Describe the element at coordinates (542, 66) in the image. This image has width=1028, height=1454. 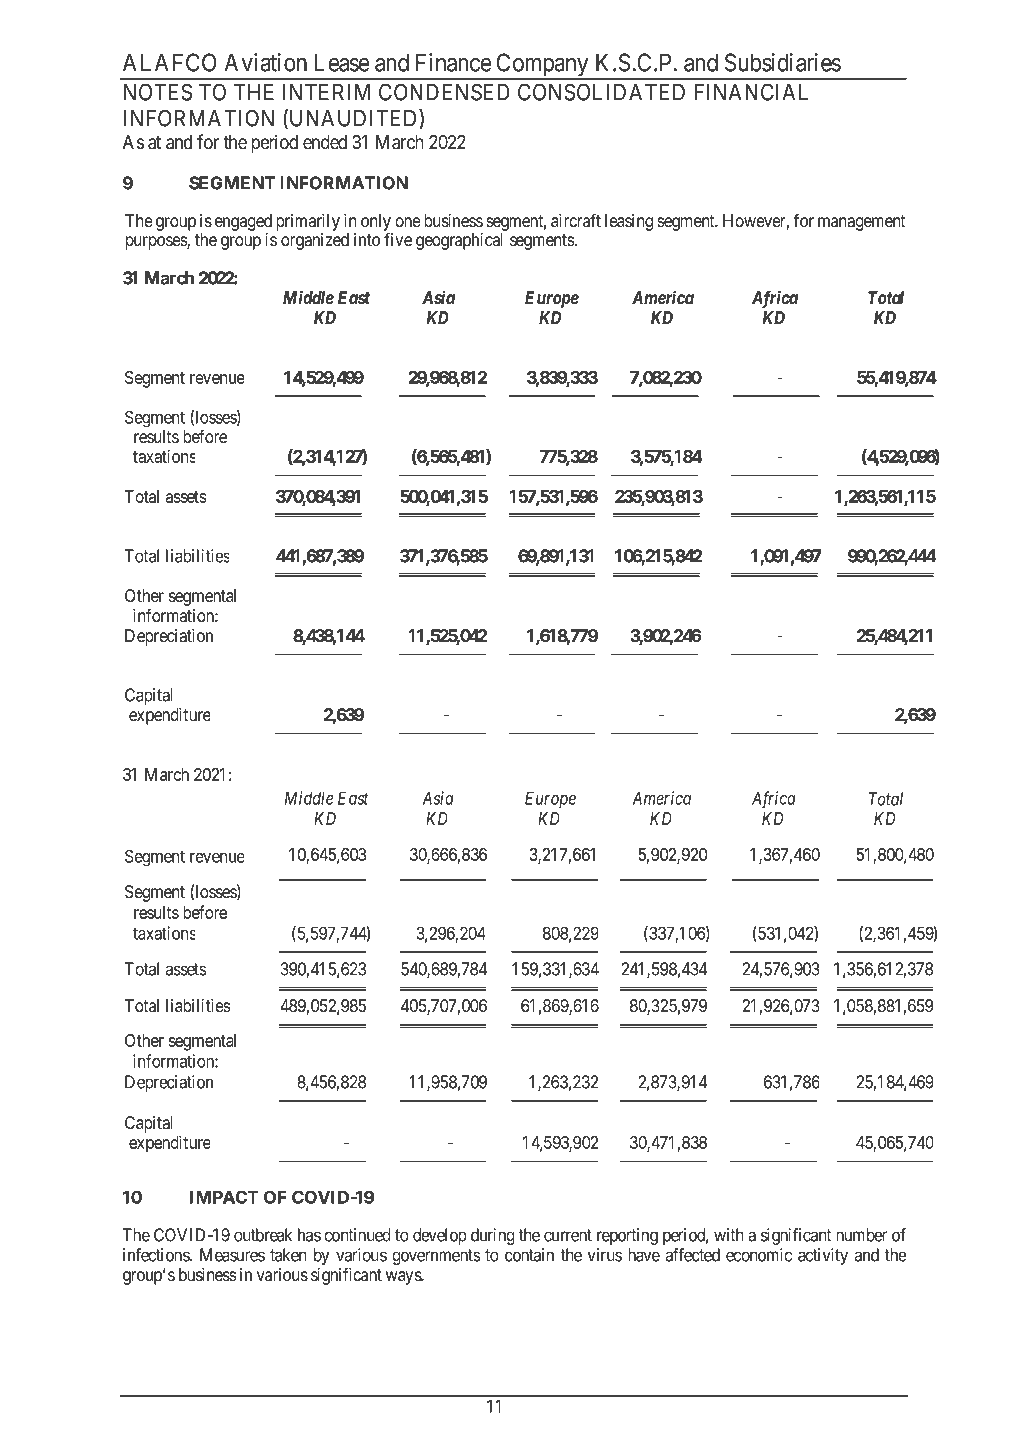
I see `Company` at that location.
